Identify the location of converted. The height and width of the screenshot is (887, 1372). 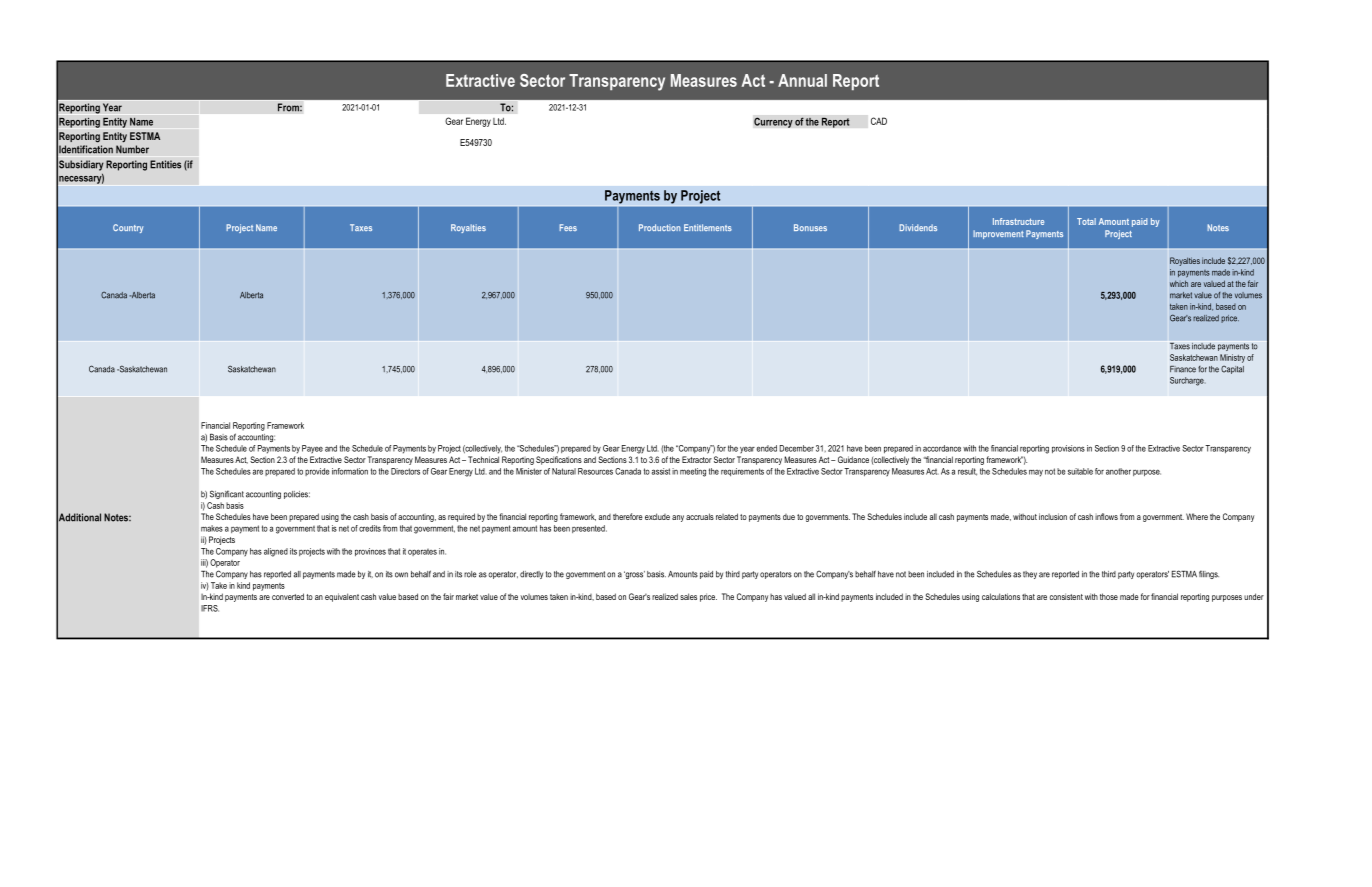
(288, 596).
